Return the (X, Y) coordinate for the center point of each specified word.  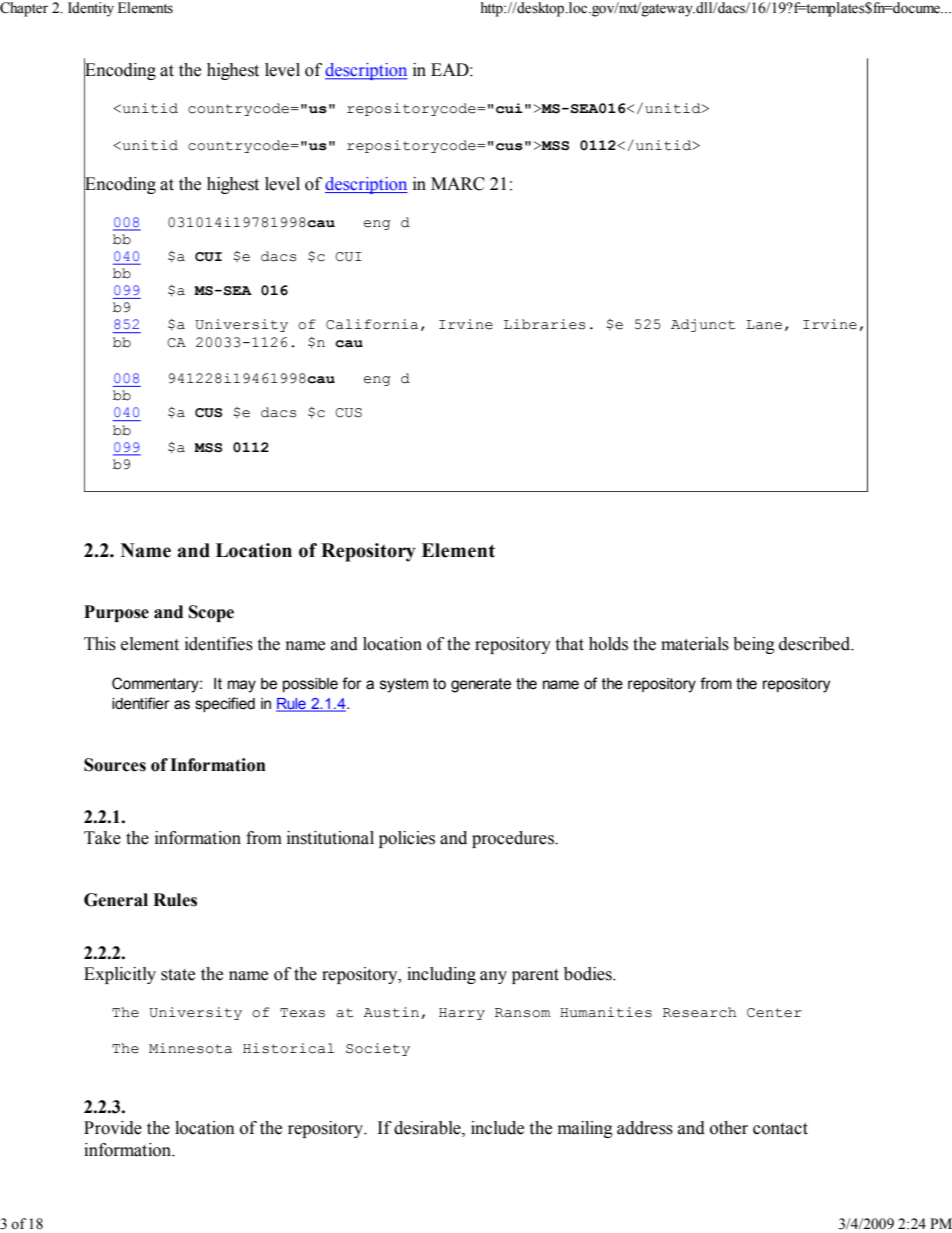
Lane (764, 325)
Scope (211, 613)
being (754, 645)
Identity (91, 9)
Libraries (544, 324)
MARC (458, 184)
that (569, 644)
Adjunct (703, 325)
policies (407, 839)
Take (102, 838)
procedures (514, 839)
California (372, 324)
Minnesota (190, 1048)
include (497, 1128)
